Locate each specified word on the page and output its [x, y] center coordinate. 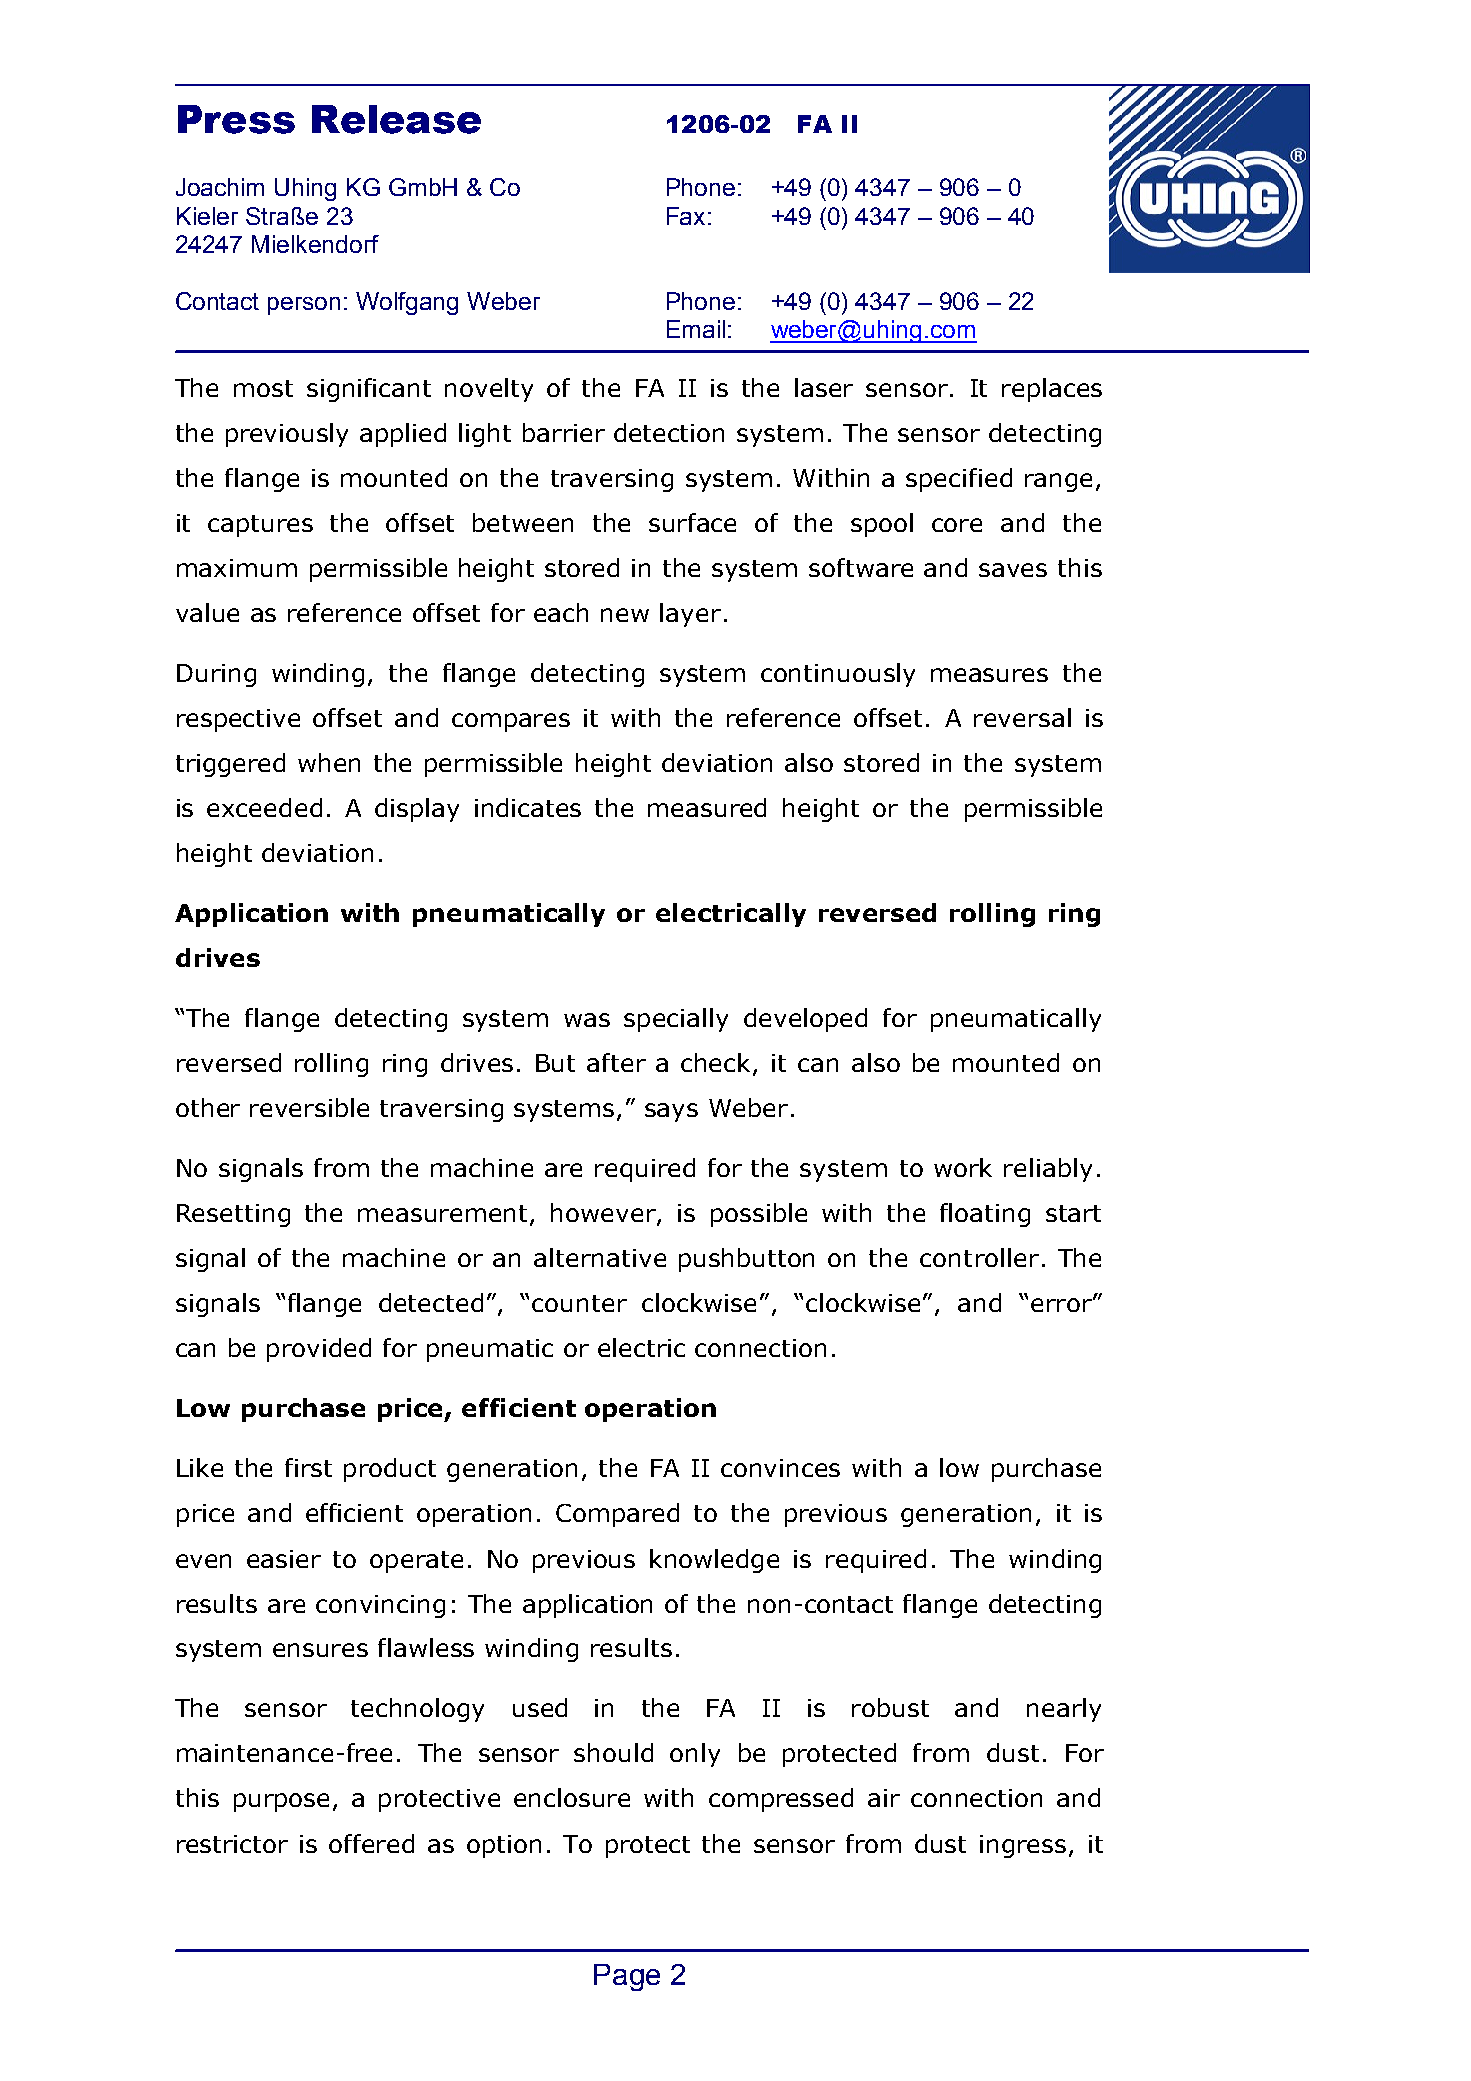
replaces [1052, 390]
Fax [686, 216]
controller [979, 1257]
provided [319, 1350]
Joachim [220, 187]
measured [707, 807]
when [329, 762]
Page [627, 1977]
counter [579, 1303]
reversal [1022, 717]
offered [371, 1843]
